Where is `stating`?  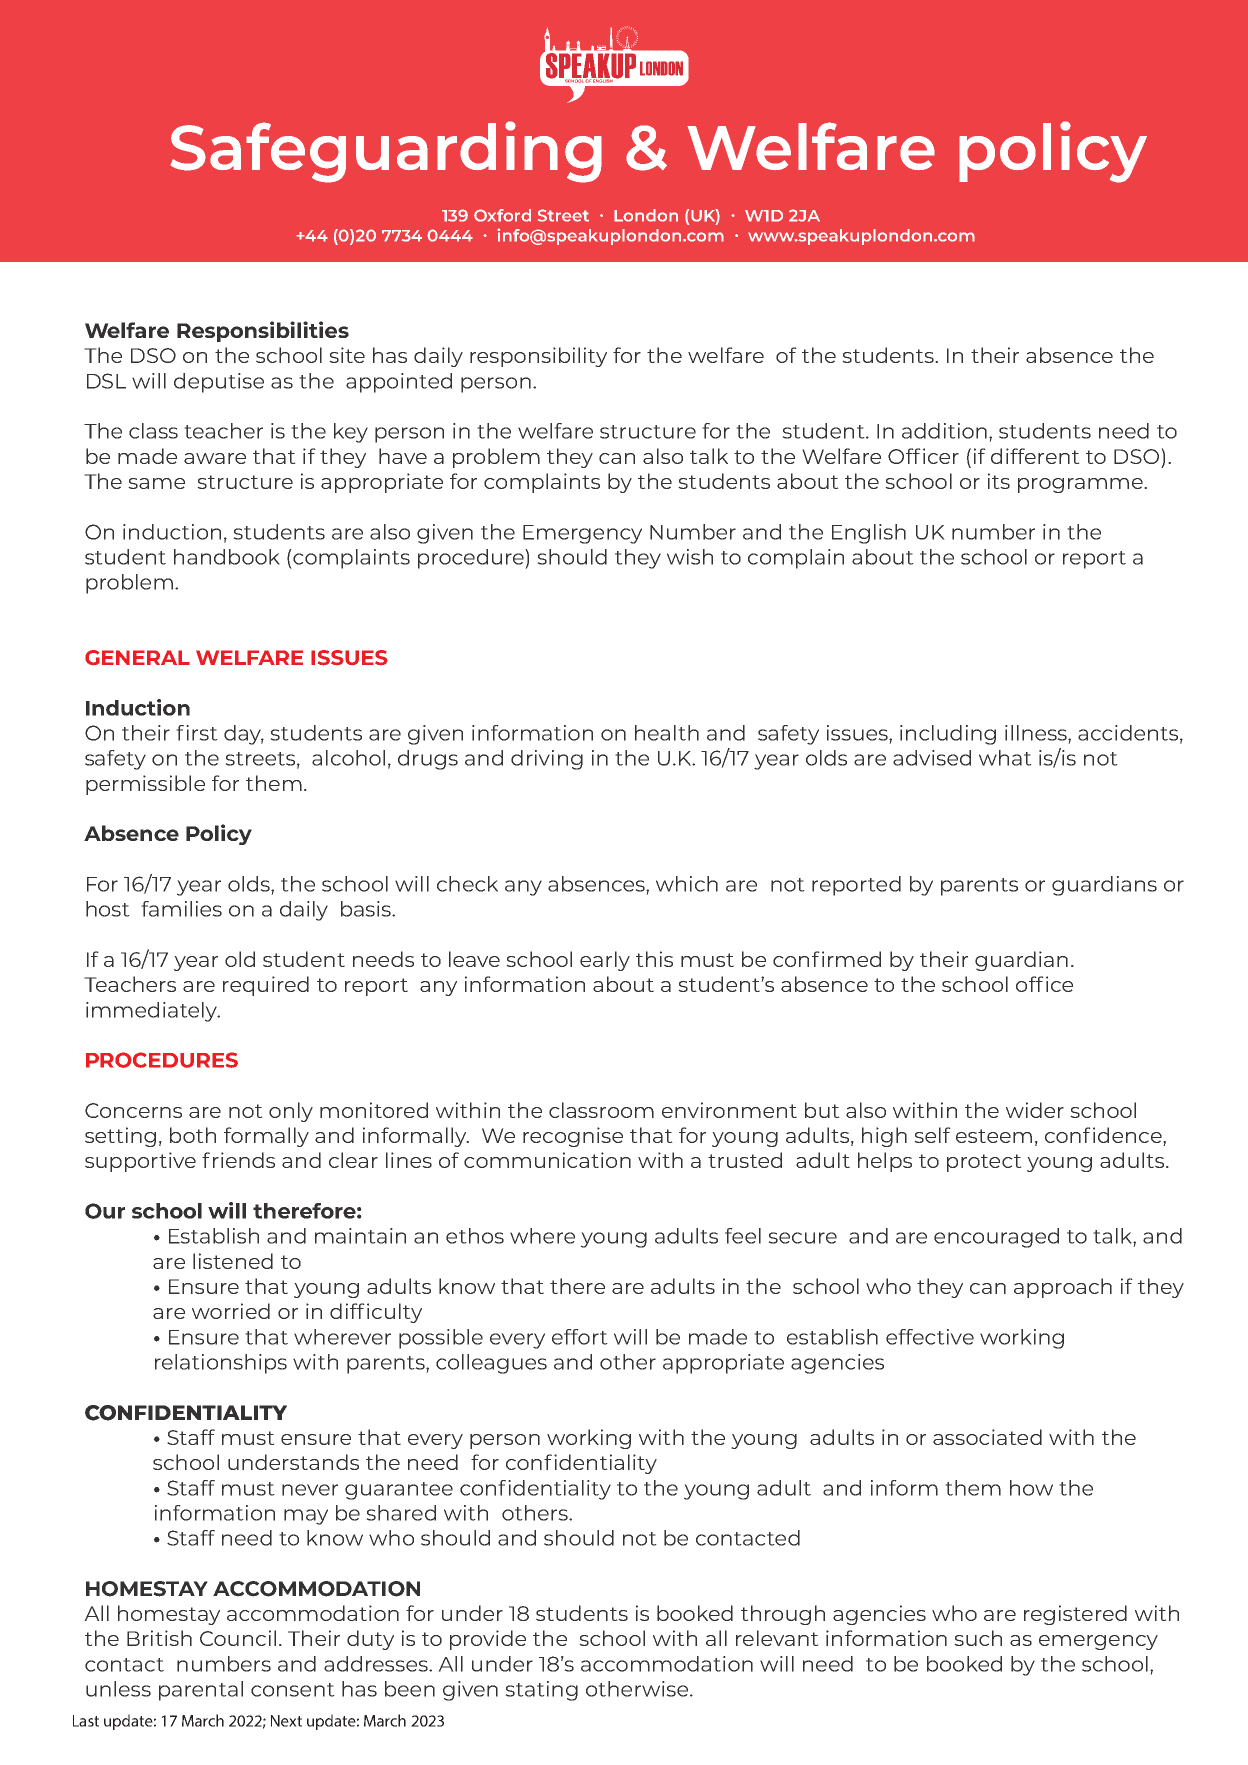 stating is located at coordinates (541, 1691).
